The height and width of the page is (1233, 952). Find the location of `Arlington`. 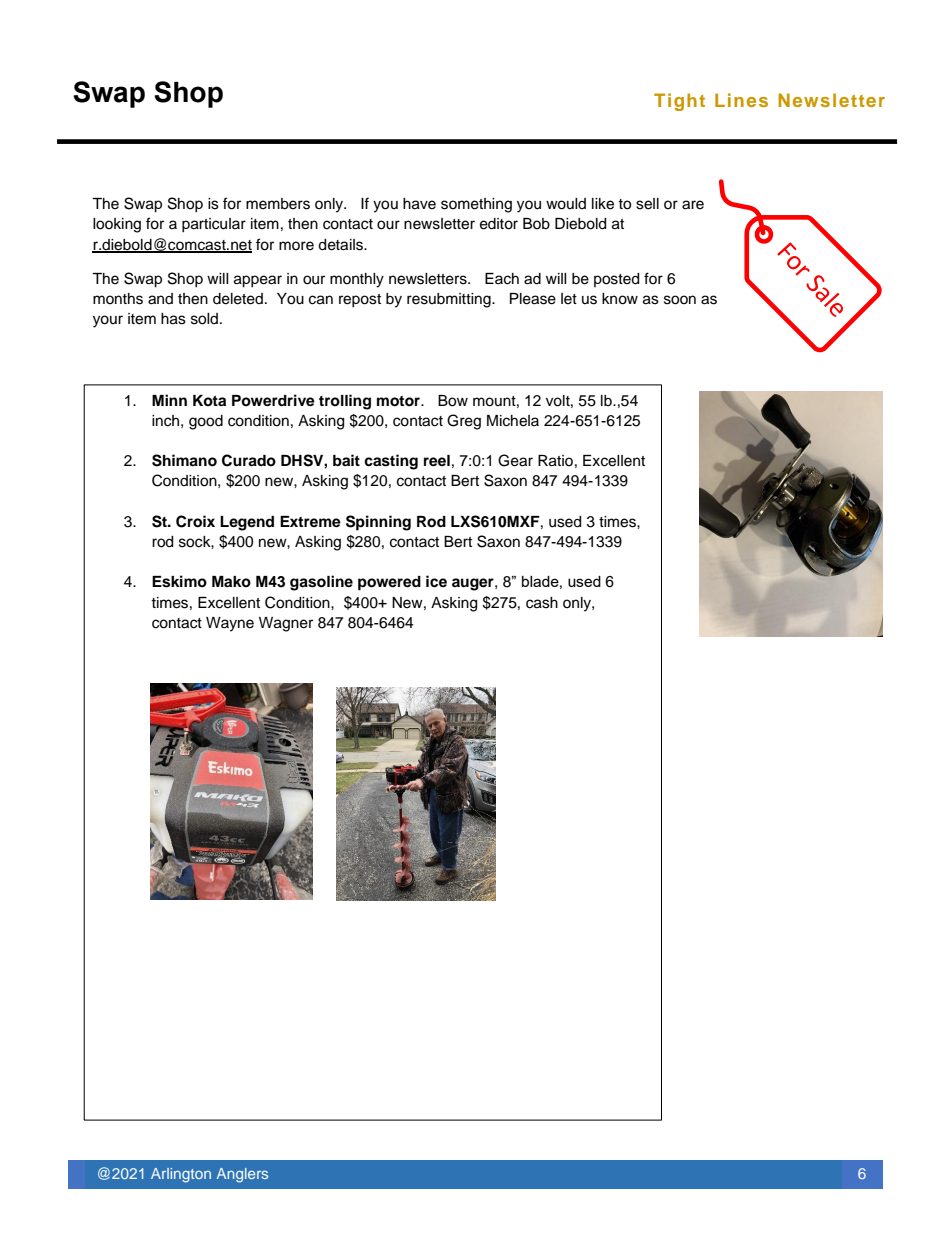

Arlington is located at coordinates (181, 1175).
